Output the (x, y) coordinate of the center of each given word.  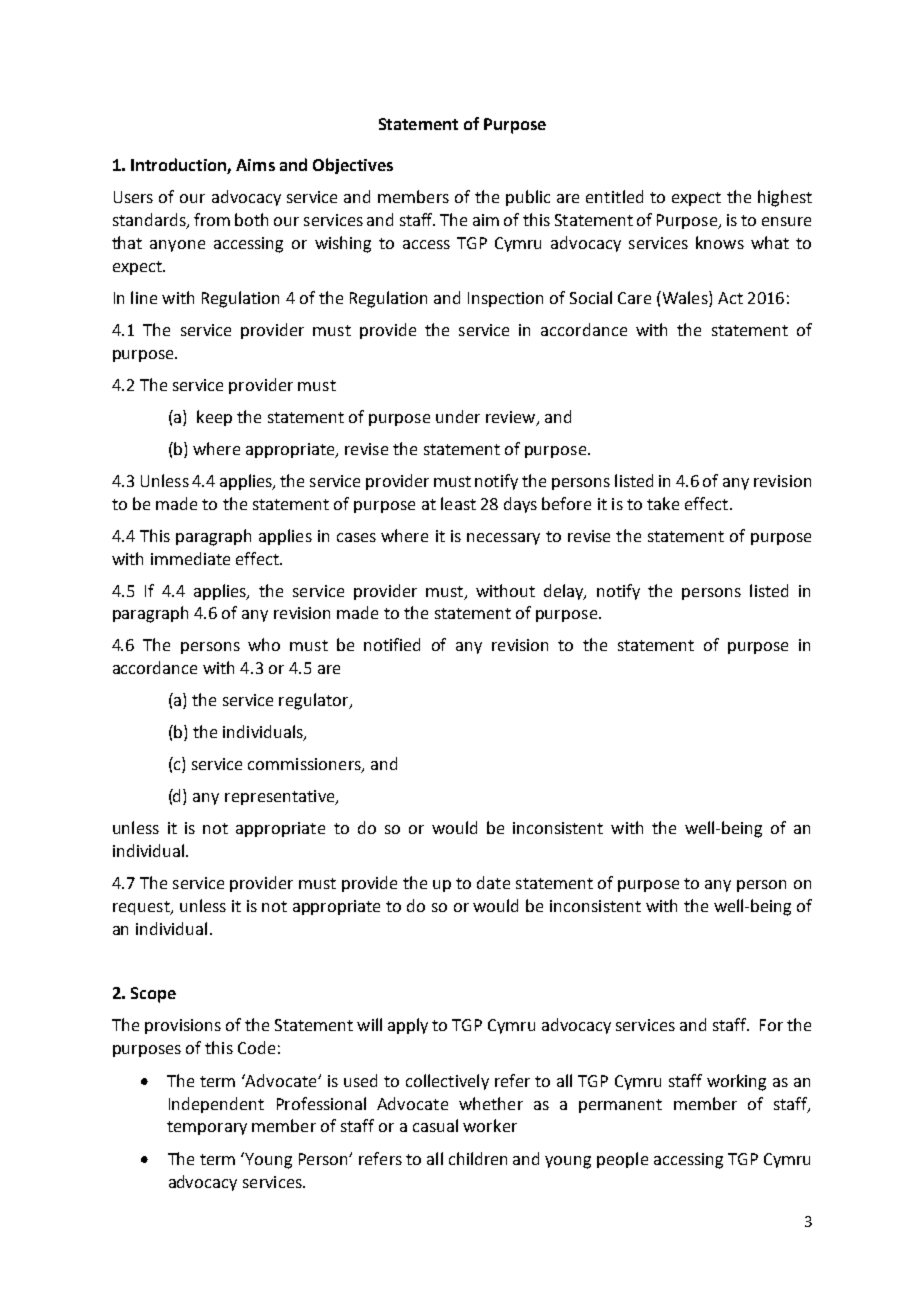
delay (565, 592)
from (212, 219)
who (264, 644)
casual (435, 1125)
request (142, 908)
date (493, 882)
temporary (207, 1128)
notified (392, 644)
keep (214, 418)
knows (720, 242)
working (736, 1082)
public (528, 198)
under (458, 416)
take (663, 503)
